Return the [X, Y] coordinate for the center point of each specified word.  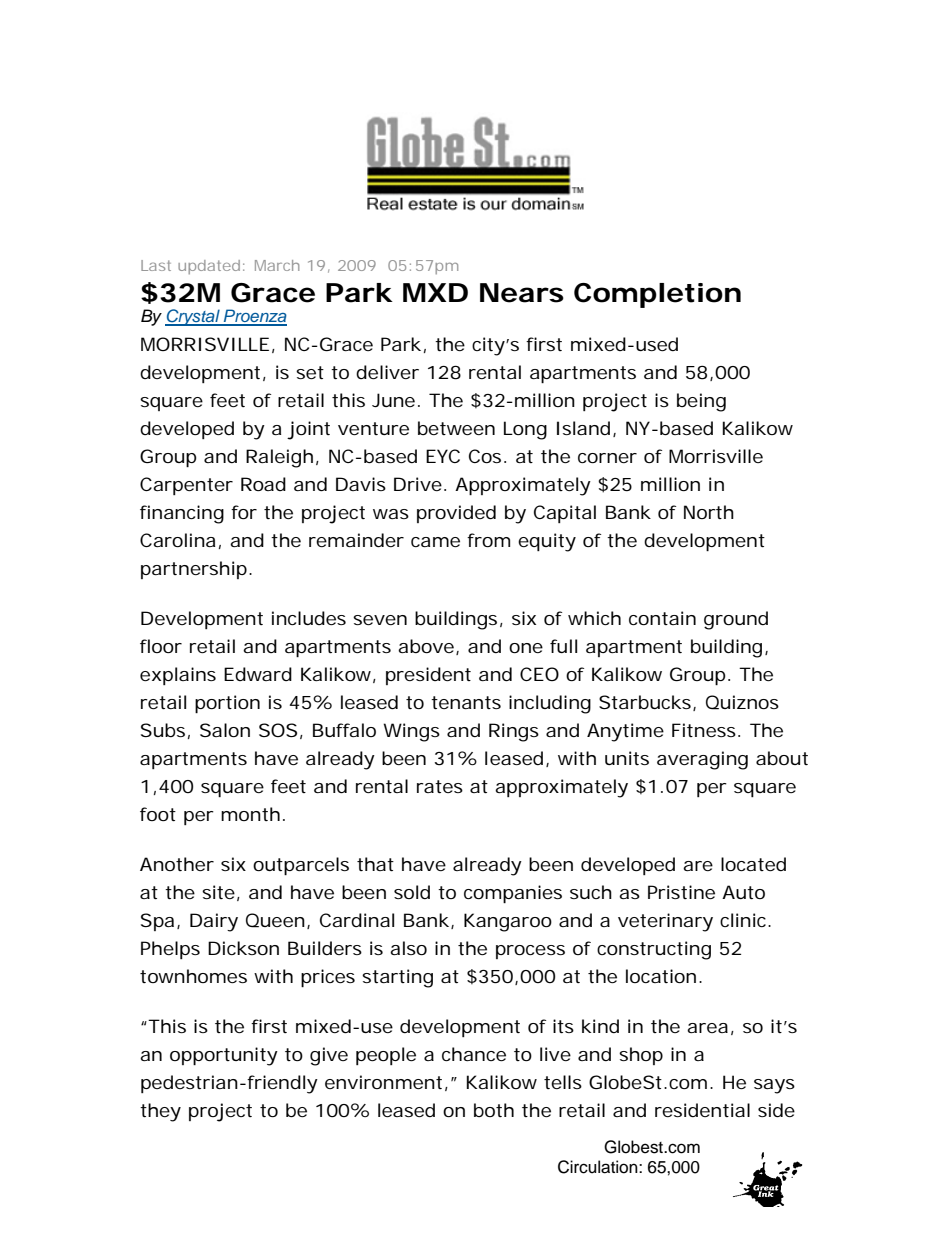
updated [209, 267]
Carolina [177, 540]
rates [440, 786]
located [753, 864]
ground [736, 620]
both [494, 1110]
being [701, 402]
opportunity [224, 1056]
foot [158, 814]
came [435, 542]
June [393, 400]
